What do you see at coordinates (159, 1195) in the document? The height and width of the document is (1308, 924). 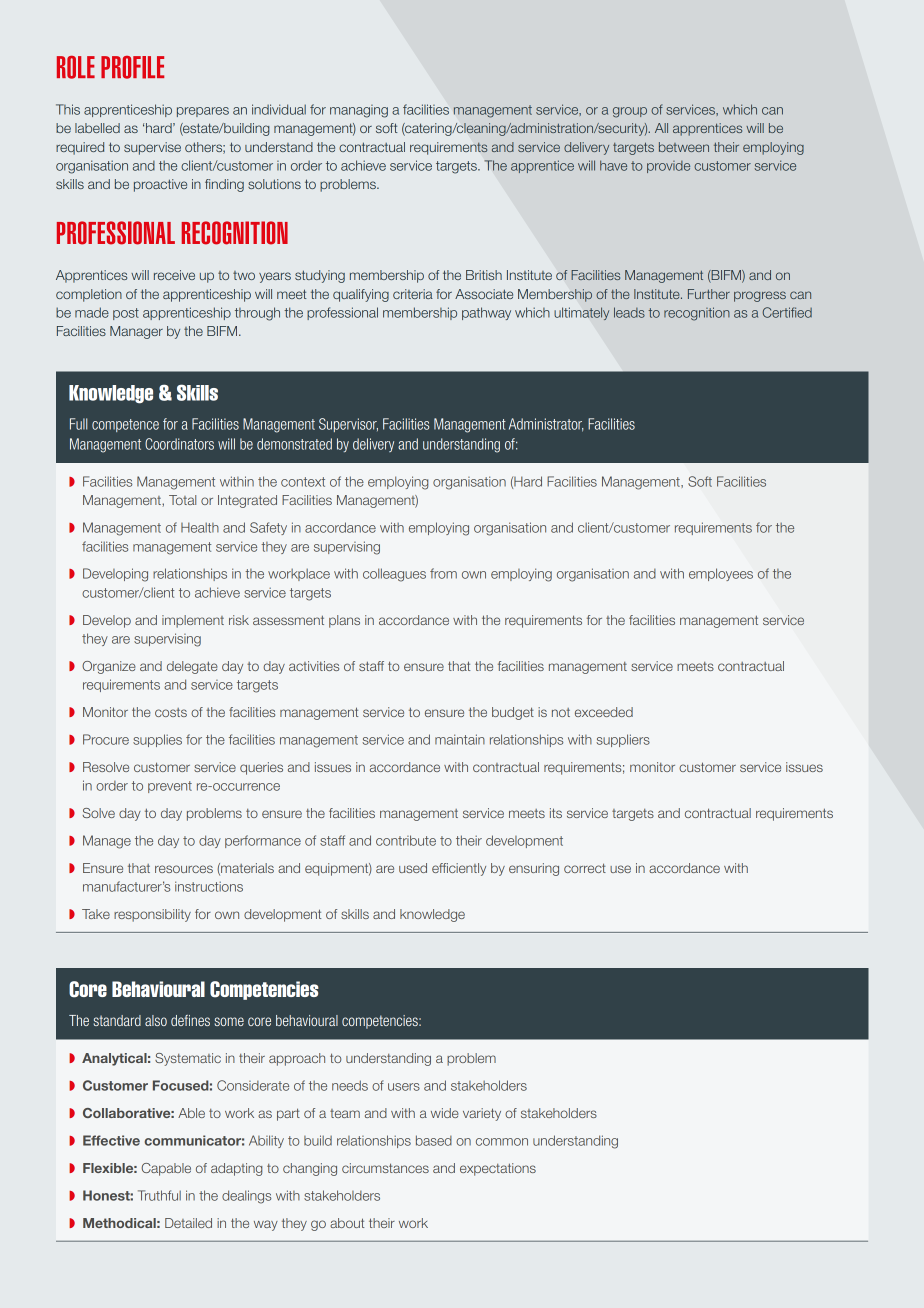 I see `Truthful` at bounding box center [159, 1195].
